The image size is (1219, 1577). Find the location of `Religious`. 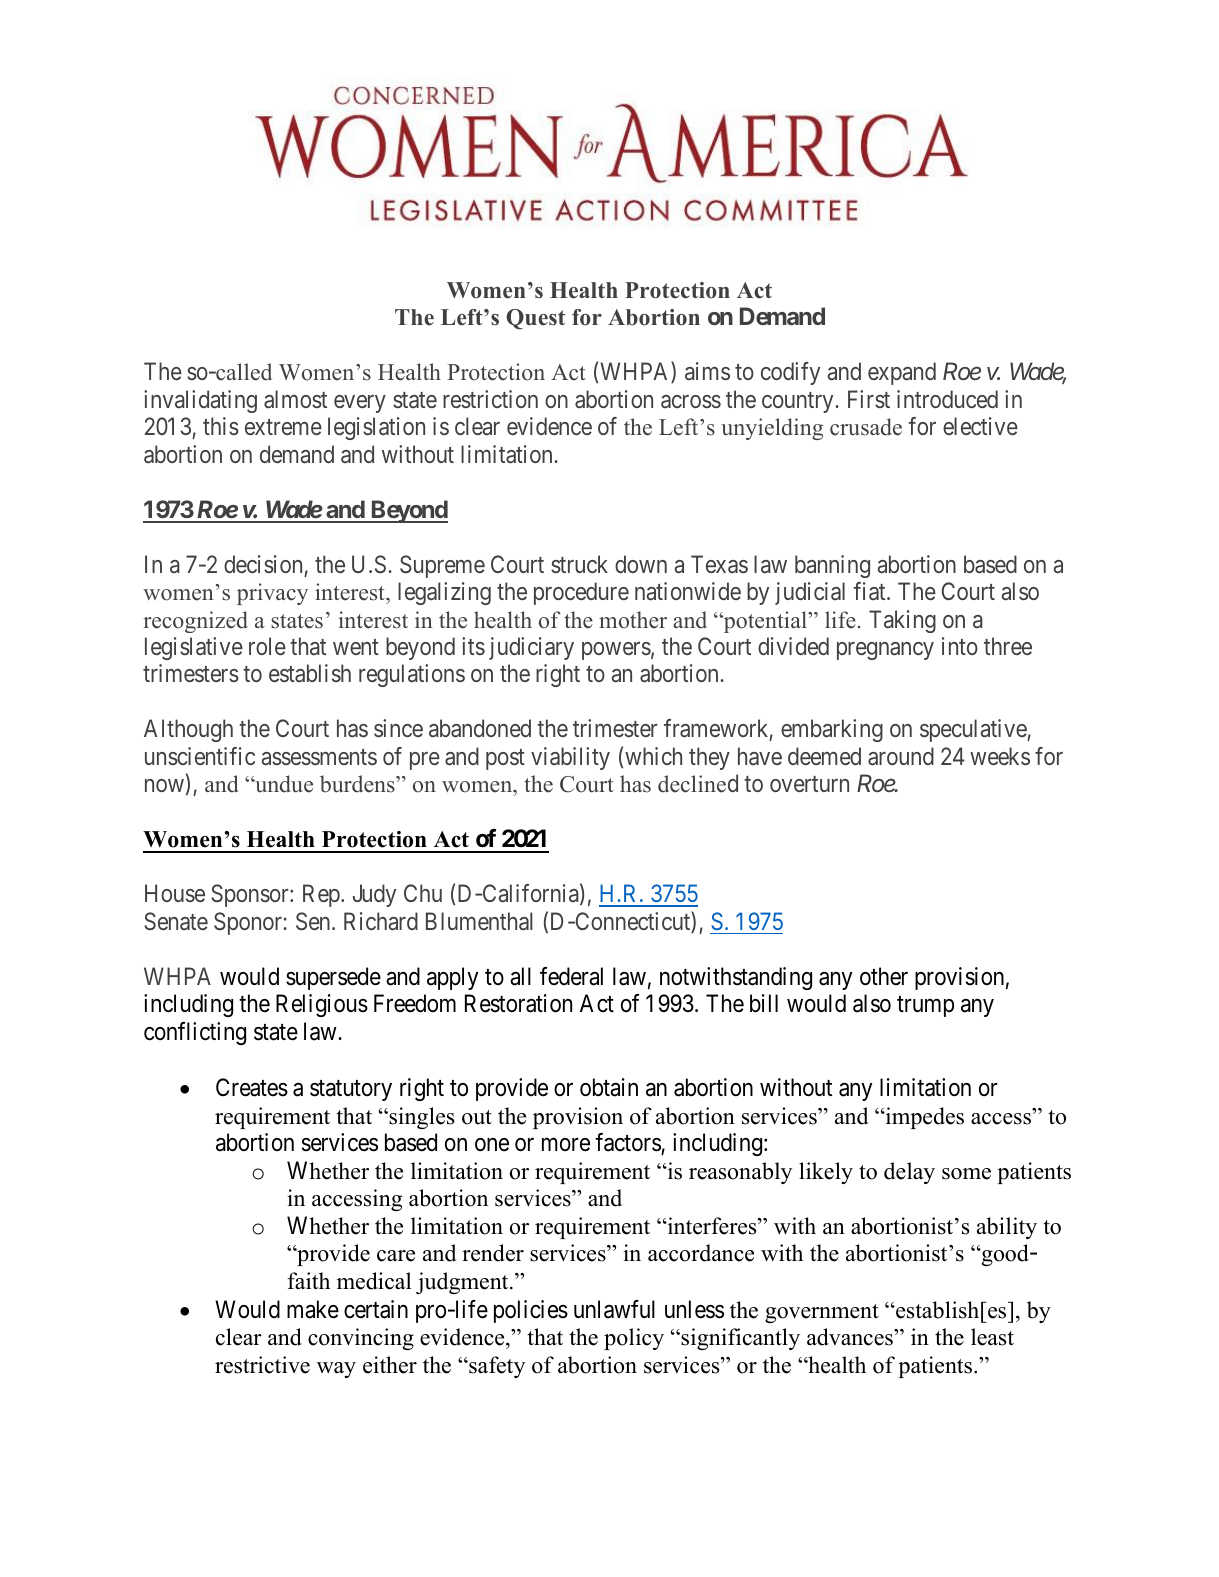

Religious is located at coordinates (322, 1005).
